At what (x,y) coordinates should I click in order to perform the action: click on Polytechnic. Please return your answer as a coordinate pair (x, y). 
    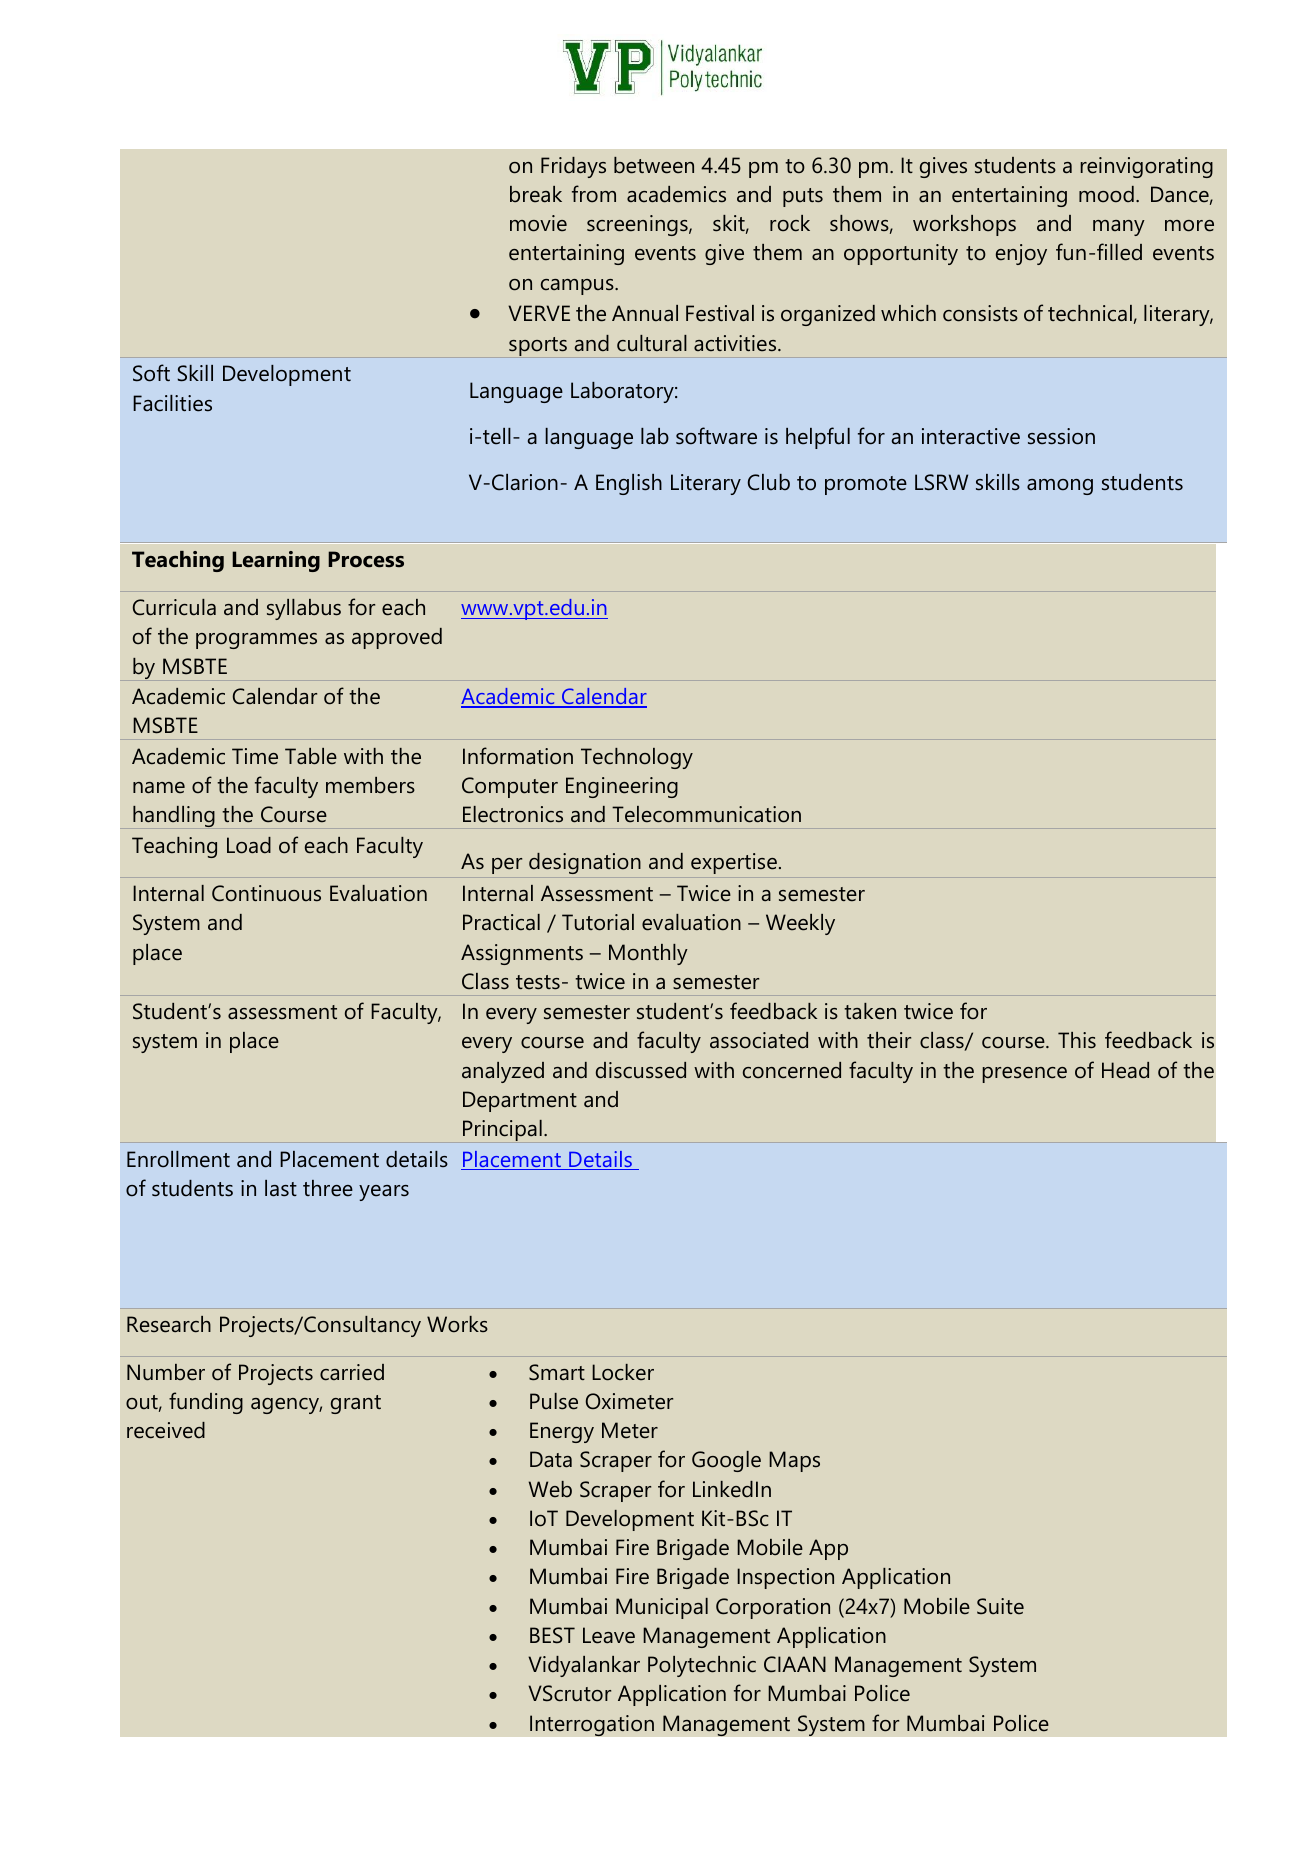
    Looking at the image, I should click on (702, 1666).
